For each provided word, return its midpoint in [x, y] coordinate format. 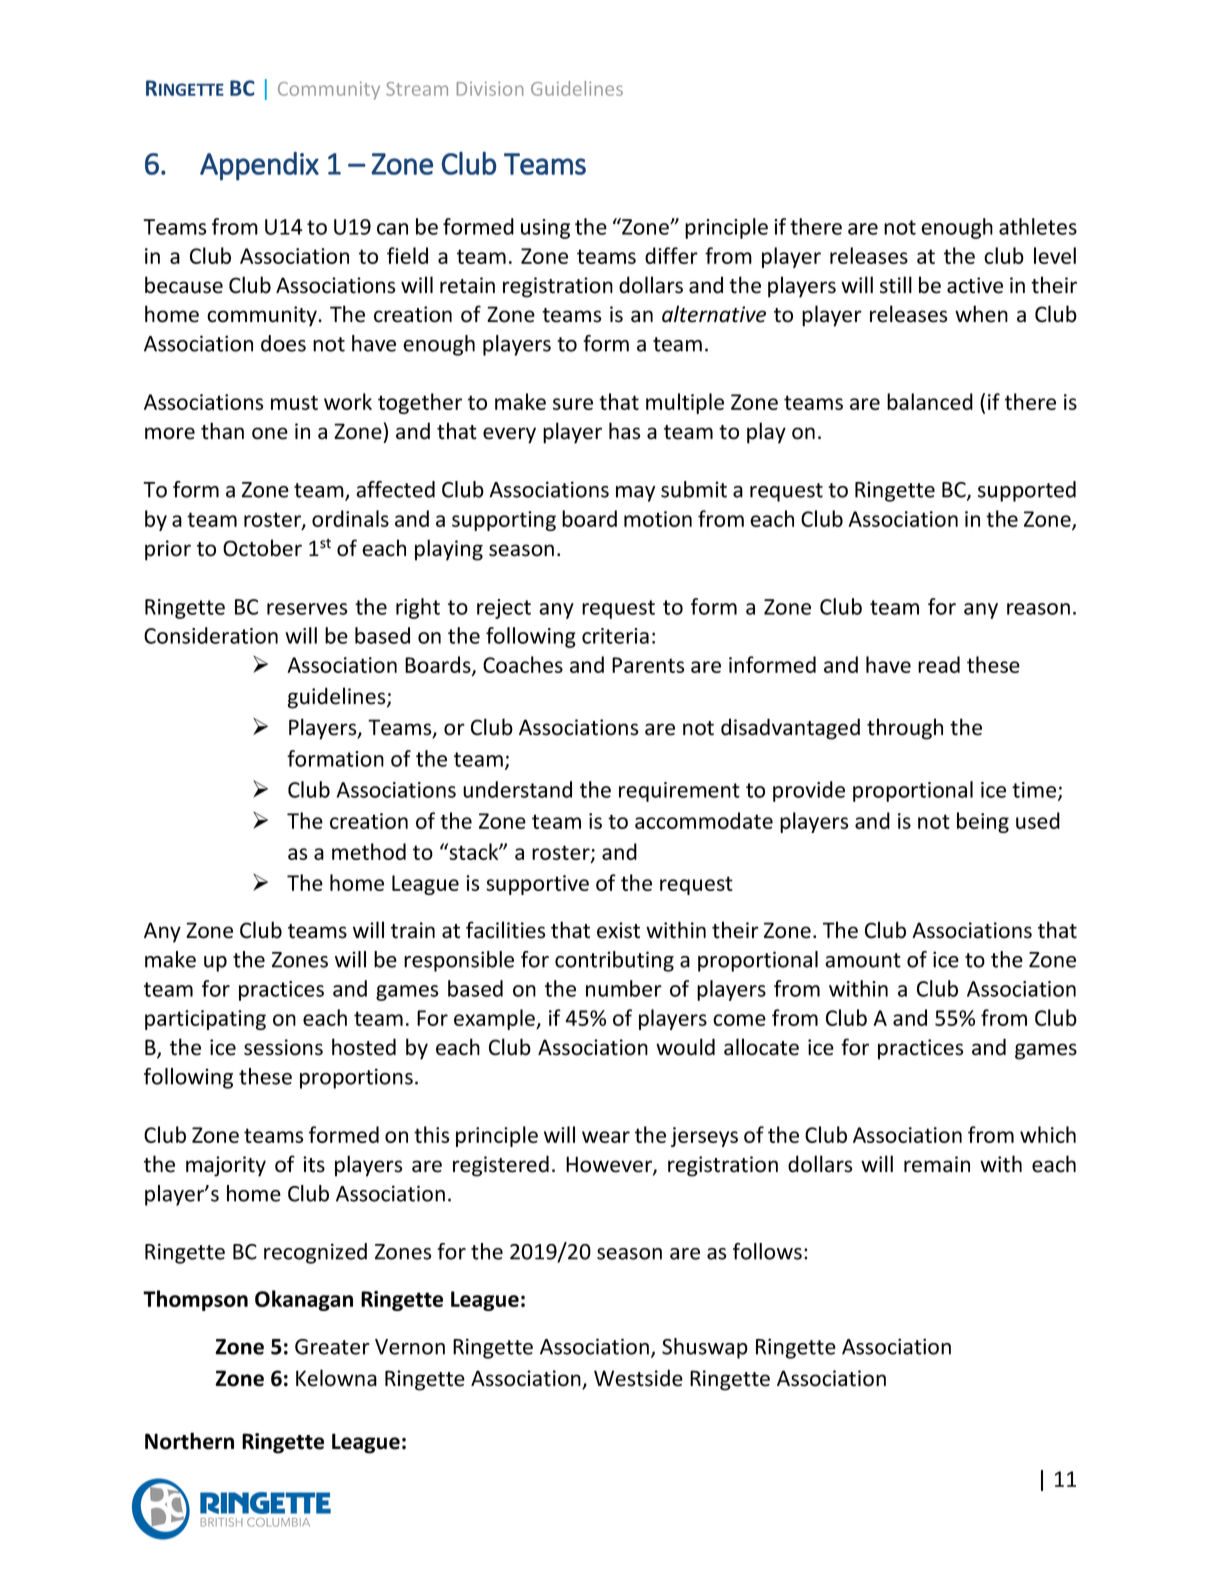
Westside [638, 1378]
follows [767, 1251]
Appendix [259, 166]
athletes [1038, 226]
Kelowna [336, 1378]
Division [490, 89]
